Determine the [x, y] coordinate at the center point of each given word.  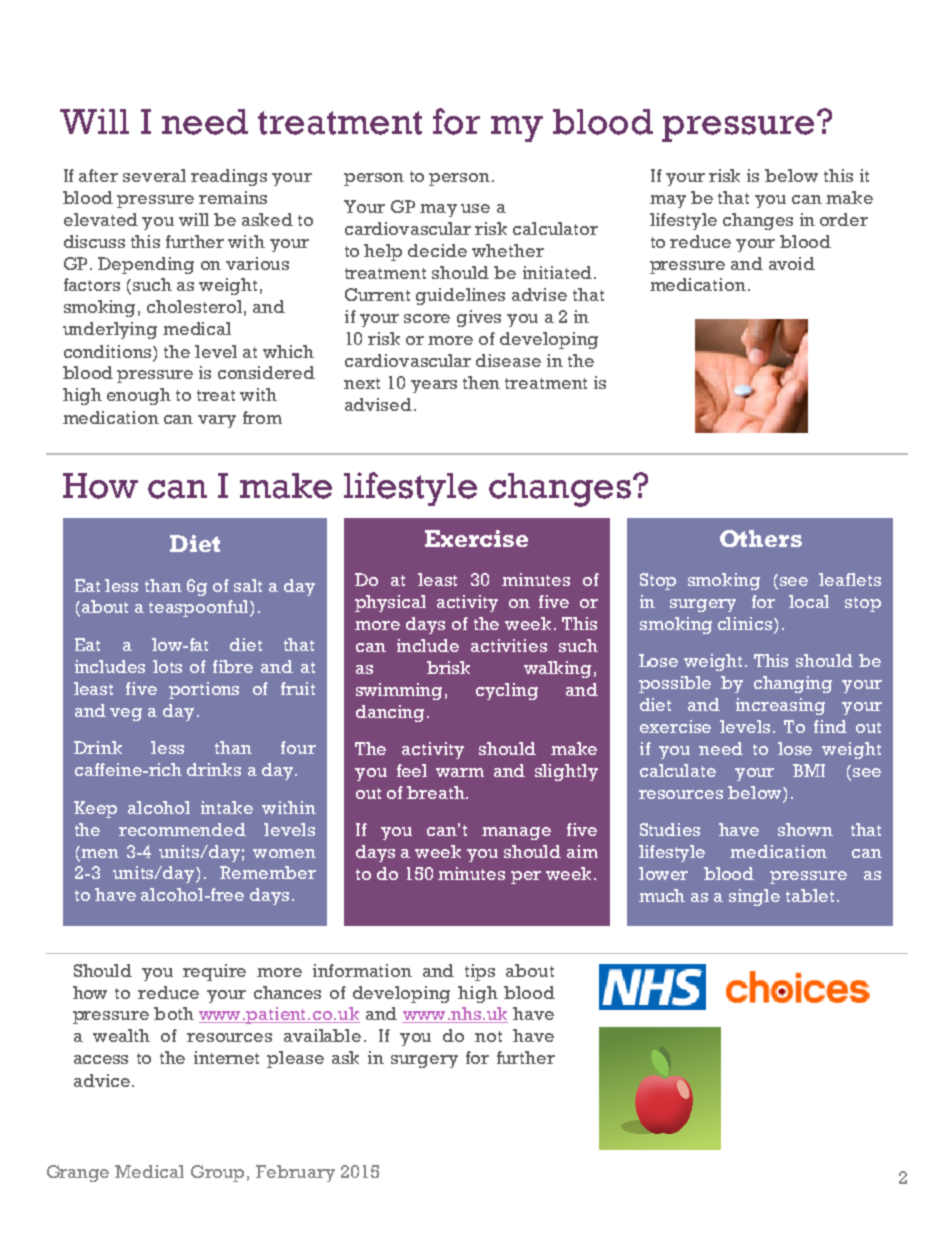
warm [460, 772]
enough [139, 396]
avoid [792, 263]
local [809, 601]
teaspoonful [200, 608]
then [481, 382]
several [154, 175]
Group [217, 1173]
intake [227, 807]
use [475, 208]
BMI [809, 770]
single [754, 897]
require [214, 972]
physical [390, 603]
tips [480, 972]
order [844, 219]
